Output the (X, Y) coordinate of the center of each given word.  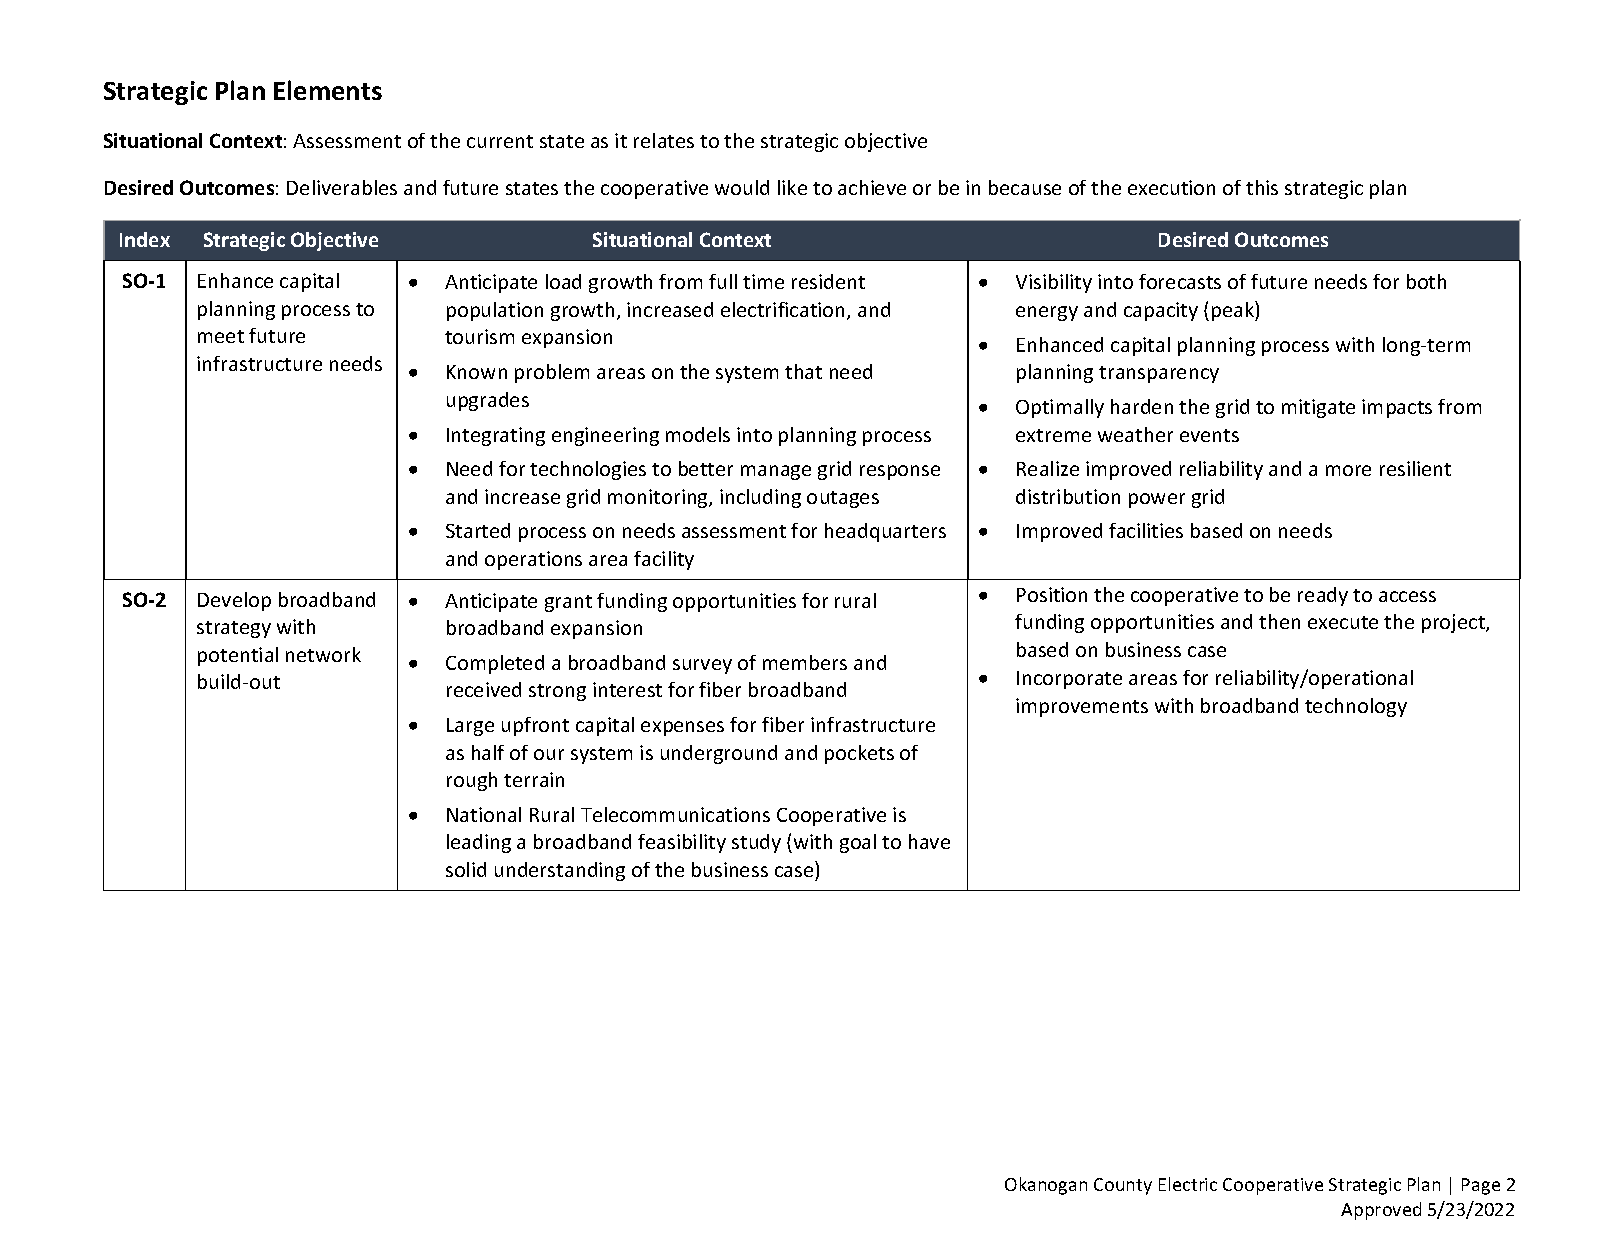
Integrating (496, 436)
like (792, 187)
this (1262, 187)
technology (1356, 707)
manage (776, 472)
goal (858, 843)
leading (479, 843)
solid (466, 869)
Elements (328, 90)
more (1348, 470)
